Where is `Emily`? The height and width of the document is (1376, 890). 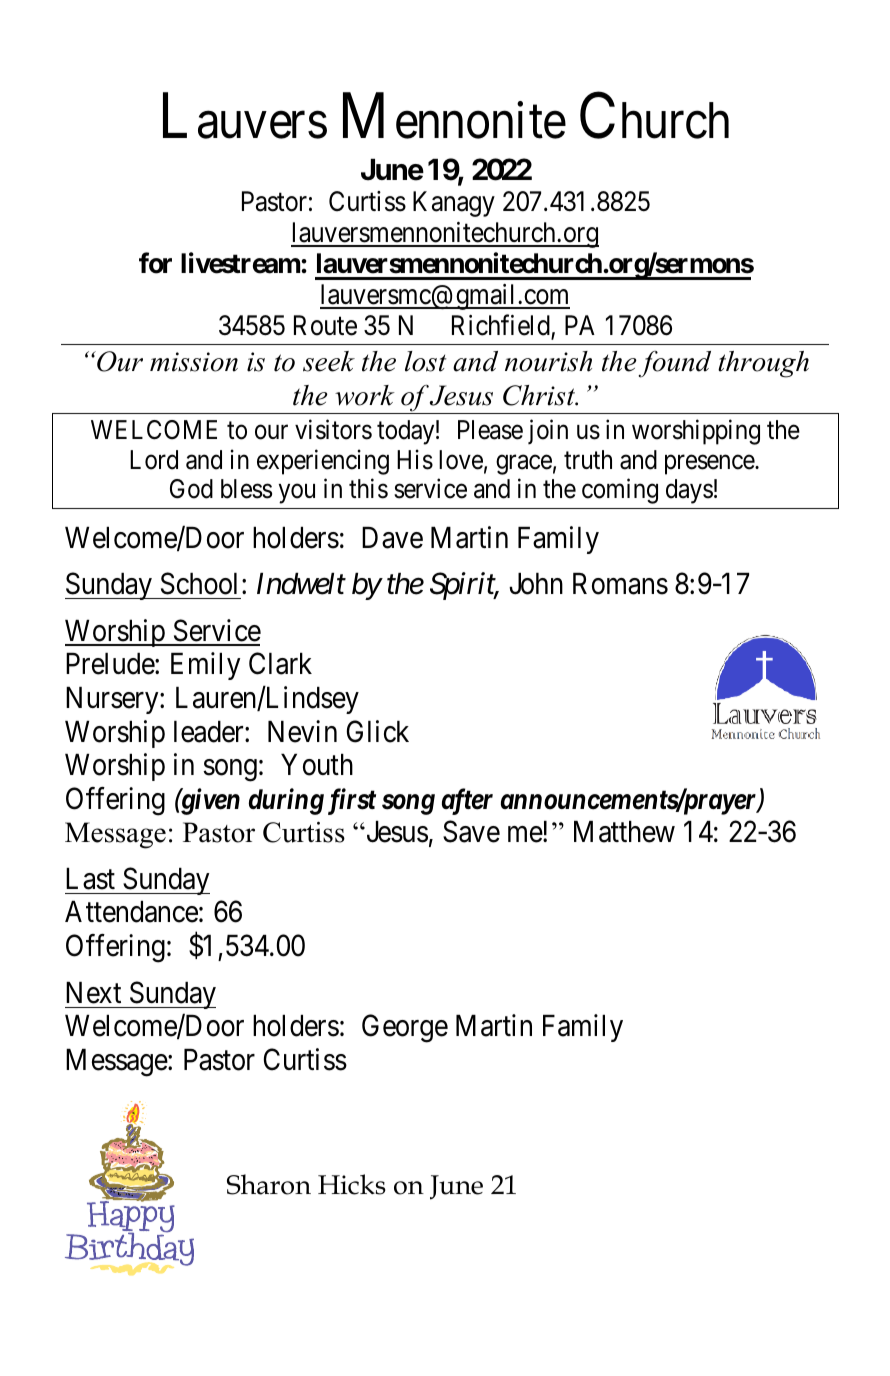 Emily is located at coordinates (205, 666).
